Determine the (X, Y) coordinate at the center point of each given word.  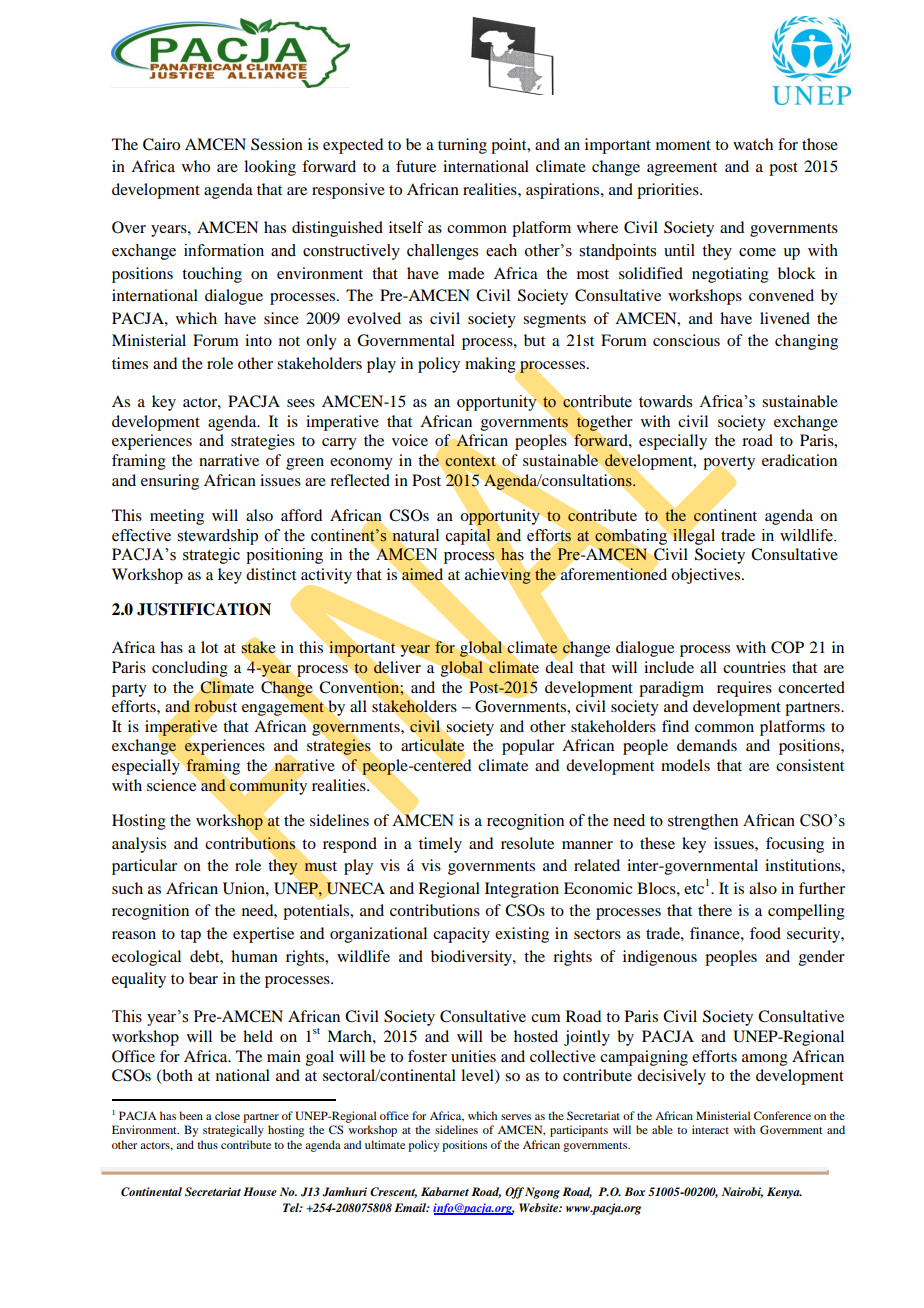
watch (753, 144)
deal (559, 666)
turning (462, 146)
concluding (190, 670)
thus (207, 1144)
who (196, 166)
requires (744, 689)
